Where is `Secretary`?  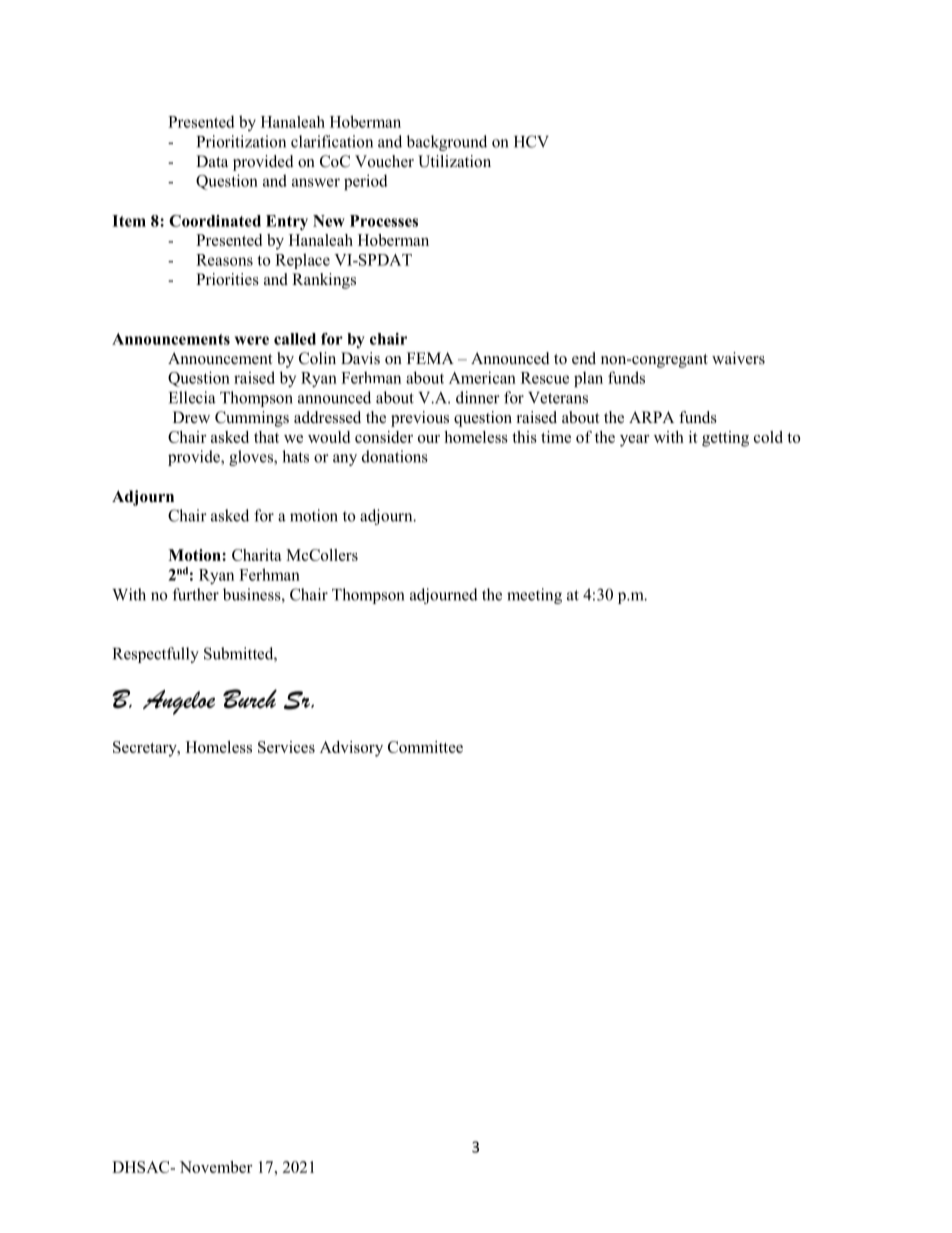 Secretary is located at coordinates (146, 749).
